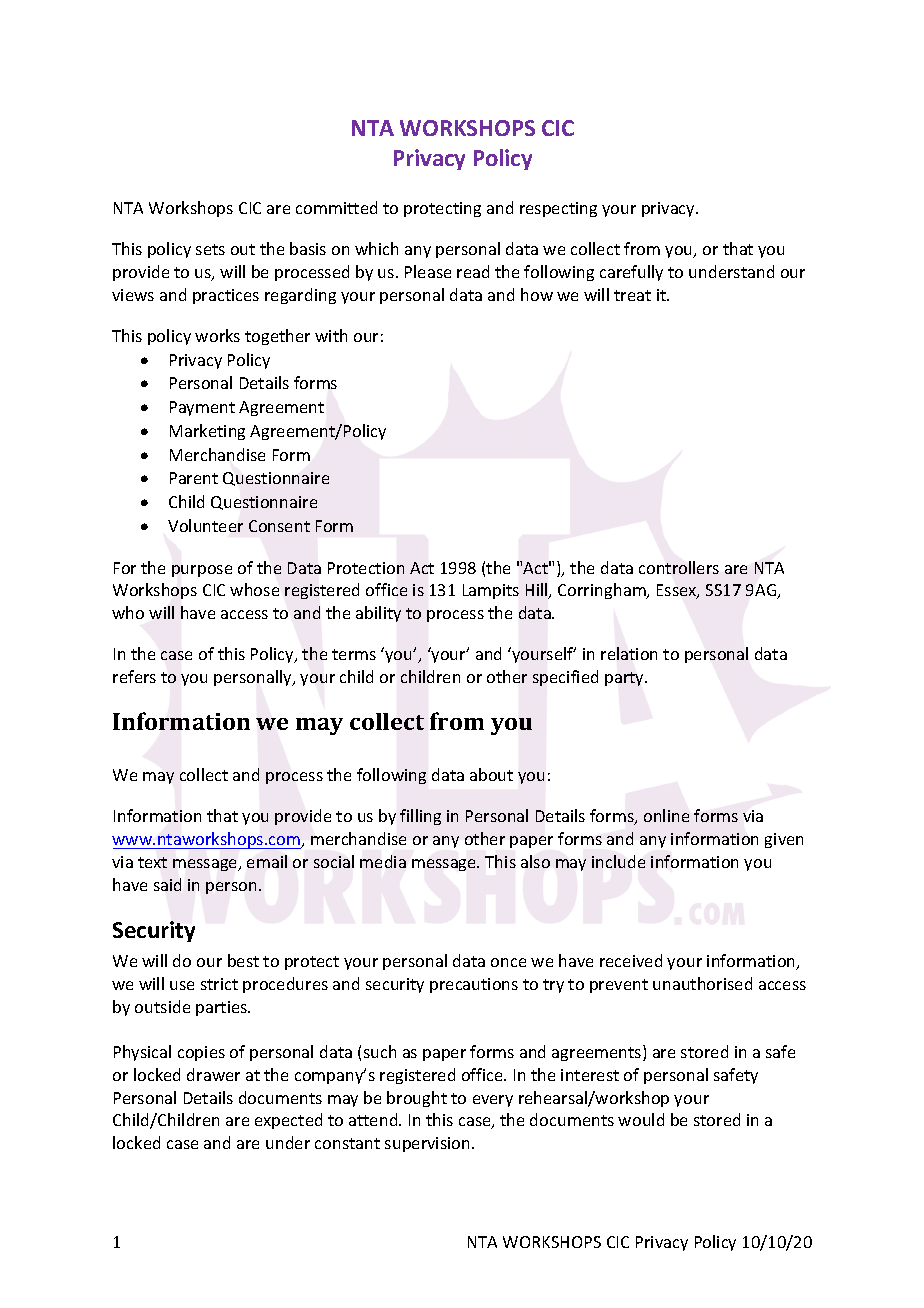 This screenshot has height=1308, width=924. Describe the element at coordinates (331, 335) in the screenshot. I see `with` at that location.
